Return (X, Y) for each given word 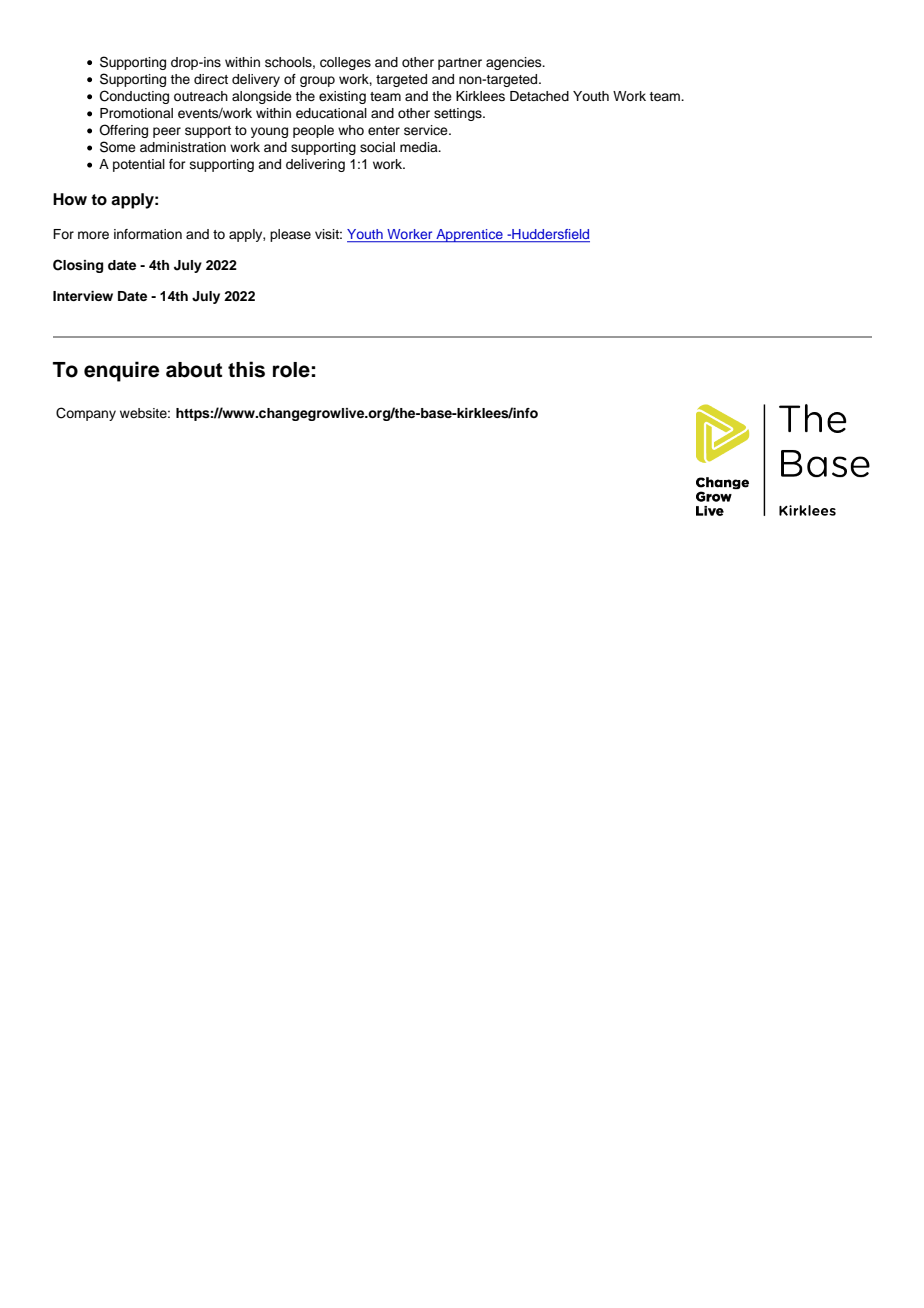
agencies (515, 63)
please (290, 235)
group (317, 81)
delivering (315, 165)
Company (86, 414)
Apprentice (469, 235)
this (246, 369)
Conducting (134, 97)
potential (139, 165)
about (194, 370)
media (420, 147)
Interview (83, 296)
